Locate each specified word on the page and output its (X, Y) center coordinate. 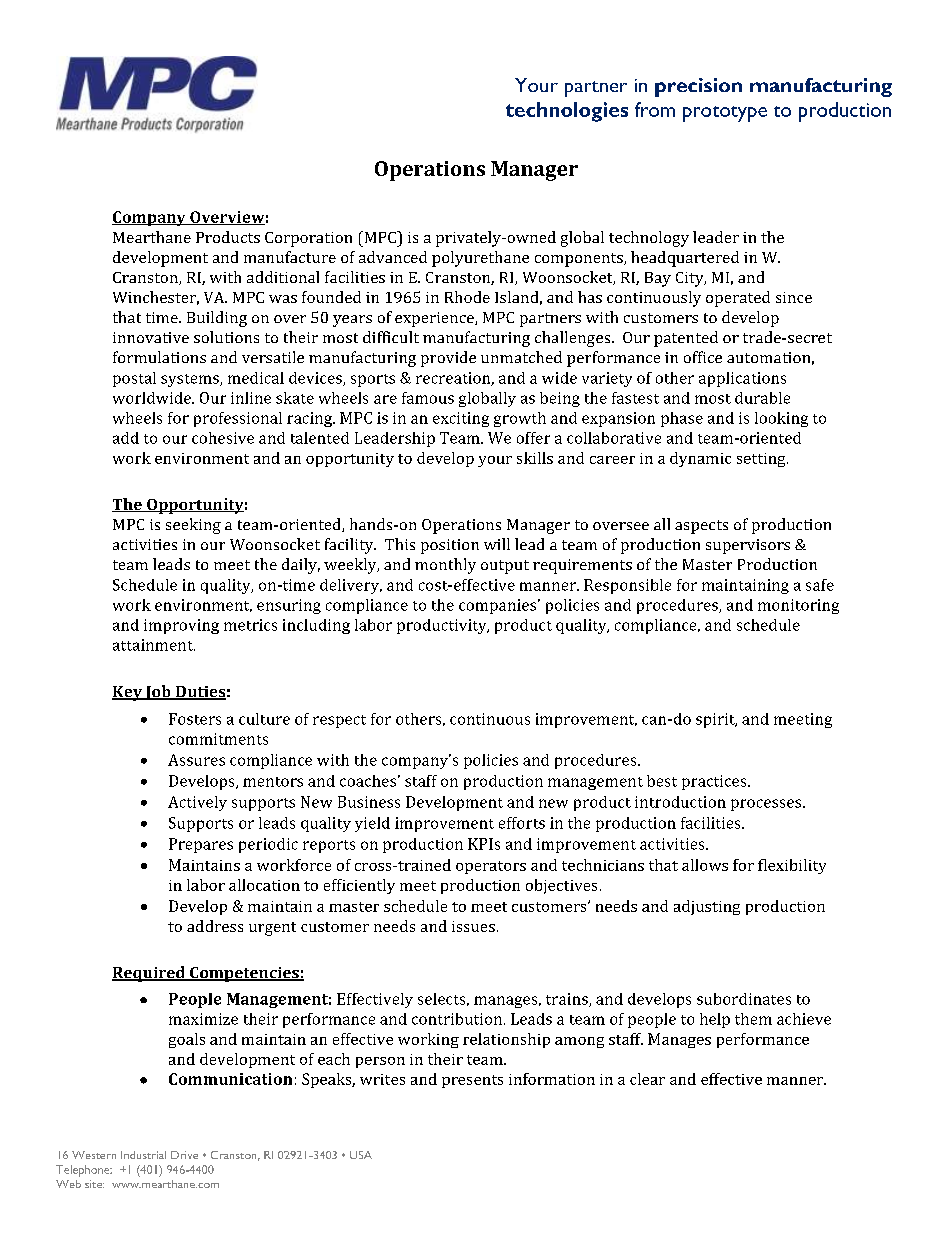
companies (497, 606)
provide (448, 359)
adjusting (707, 907)
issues (473, 926)
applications (742, 379)
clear (647, 1079)
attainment (154, 645)
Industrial (143, 1155)
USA (361, 1155)
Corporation (308, 239)
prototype (725, 114)
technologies (567, 112)
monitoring (798, 606)
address (215, 926)
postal (134, 379)
